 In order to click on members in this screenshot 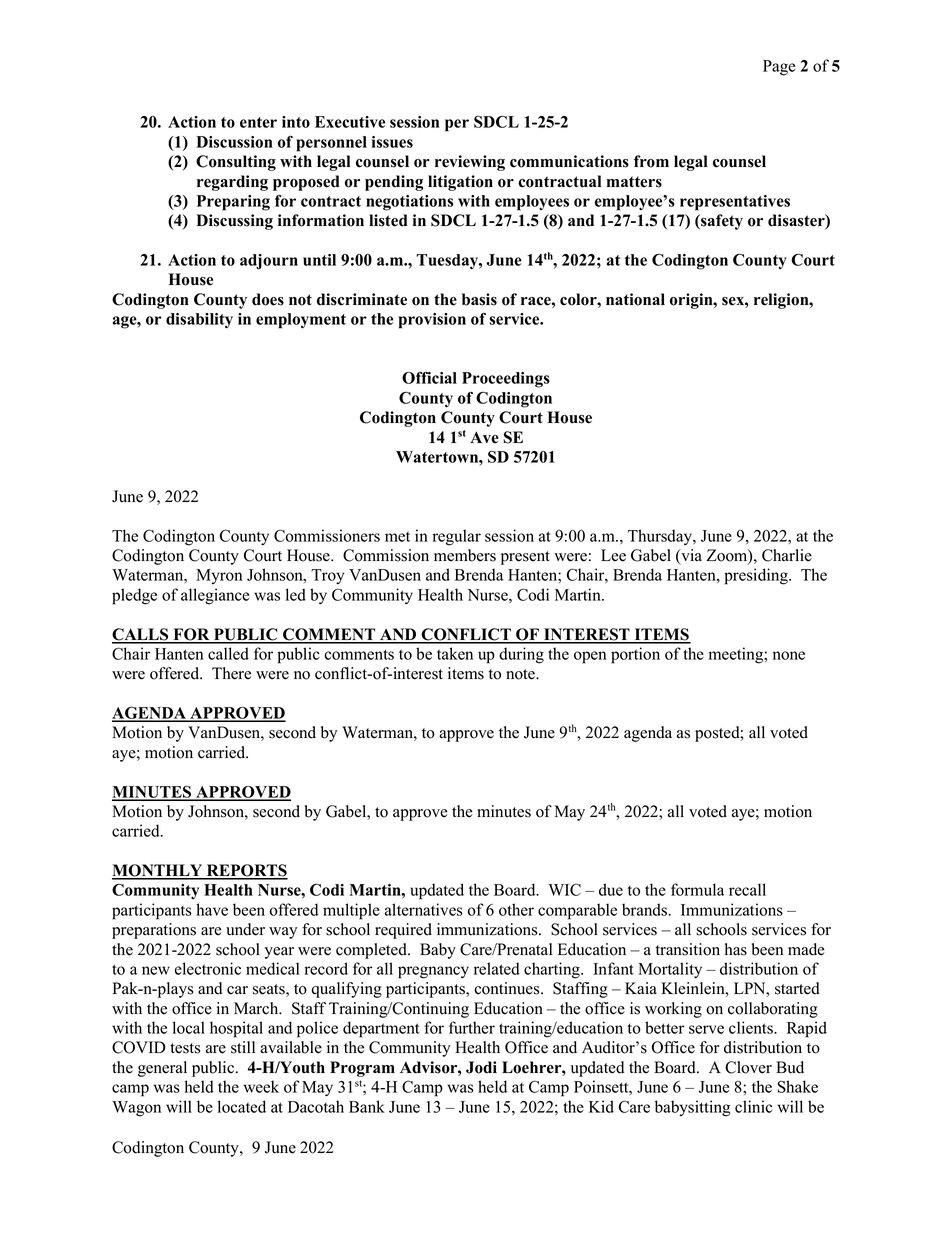, I will do `click(465, 555)`.
